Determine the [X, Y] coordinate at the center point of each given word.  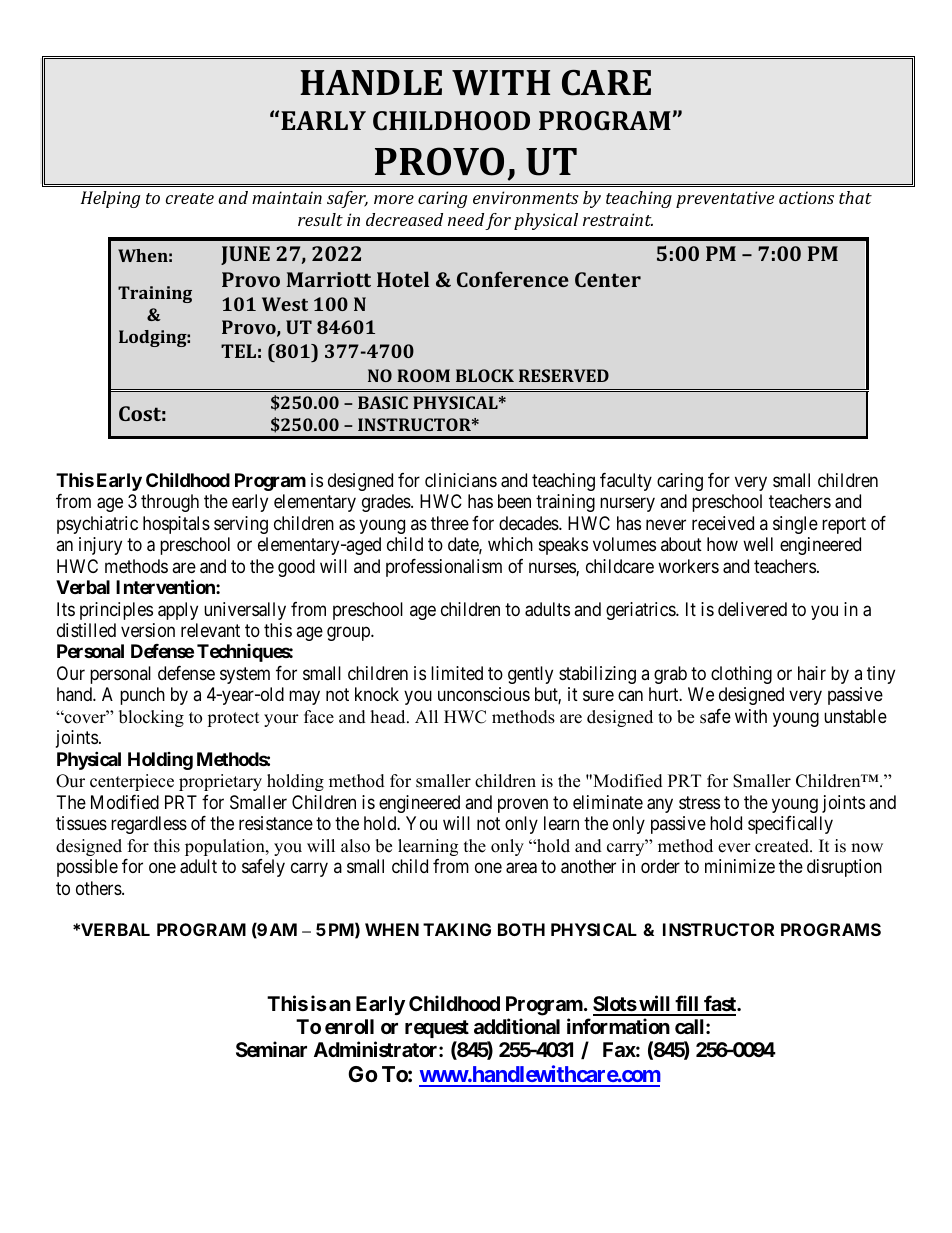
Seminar [271, 1049]
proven [523, 805]
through [170, 503]
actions [806, 197]
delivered [752, 609]
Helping [110, 199]
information [618, 1026]
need [466, 219]
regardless [149, 825]
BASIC [383, 402]
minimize [740, 866]
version [148, 630]
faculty [626, 482]
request [437, 1029]
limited [457, 673]
